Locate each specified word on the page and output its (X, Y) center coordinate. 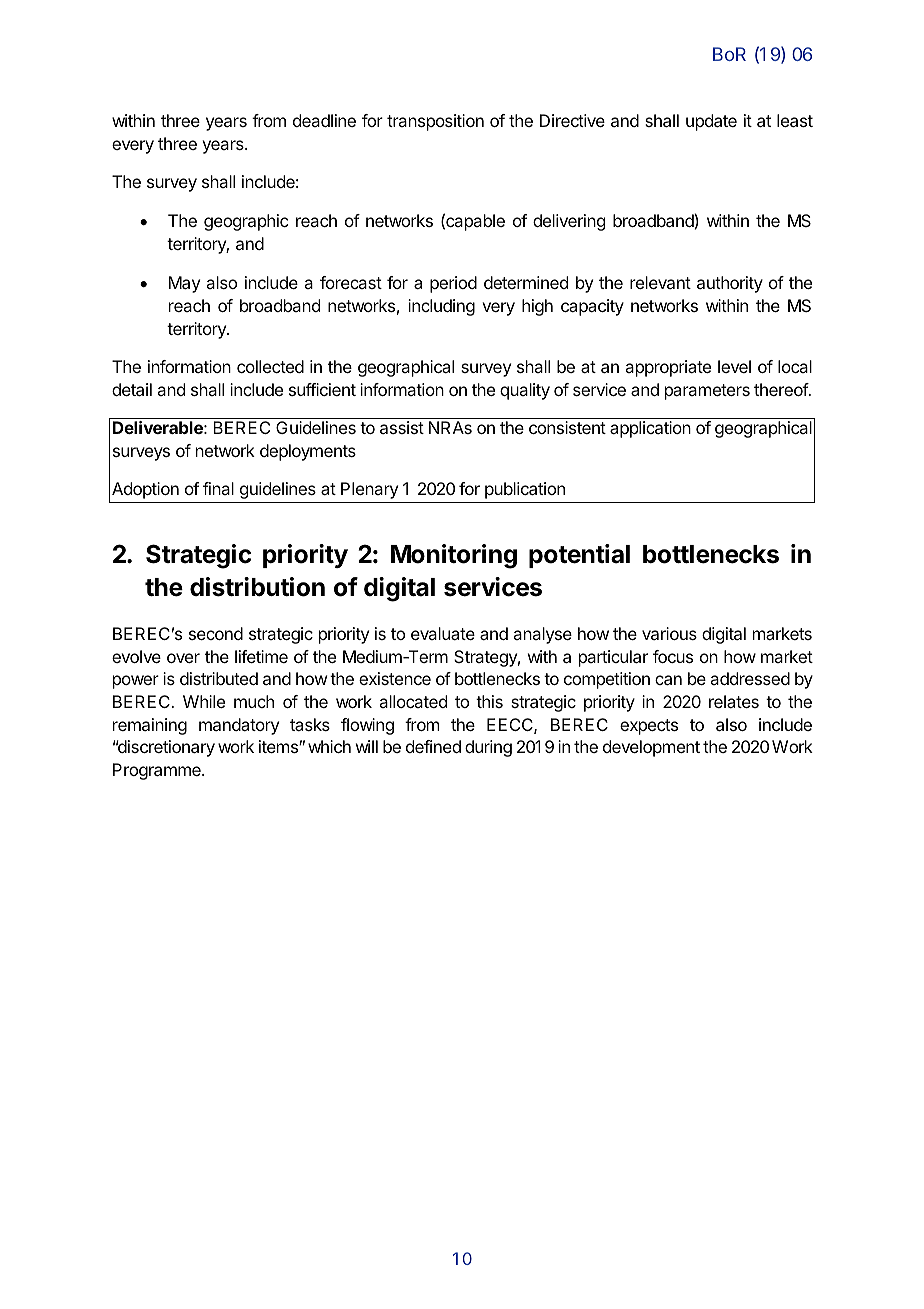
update (711, 122)
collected (270, 366)
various (669, 633)
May (184, 284)
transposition (435, 122)
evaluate (443, 633)
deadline (324, 120)
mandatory (239, 726)
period (453, 284)
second (216, 633)
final (218, 488)
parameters (707, 392)
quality (525, 391)
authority (730, 284)
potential (579, 556)
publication (525, 490)
